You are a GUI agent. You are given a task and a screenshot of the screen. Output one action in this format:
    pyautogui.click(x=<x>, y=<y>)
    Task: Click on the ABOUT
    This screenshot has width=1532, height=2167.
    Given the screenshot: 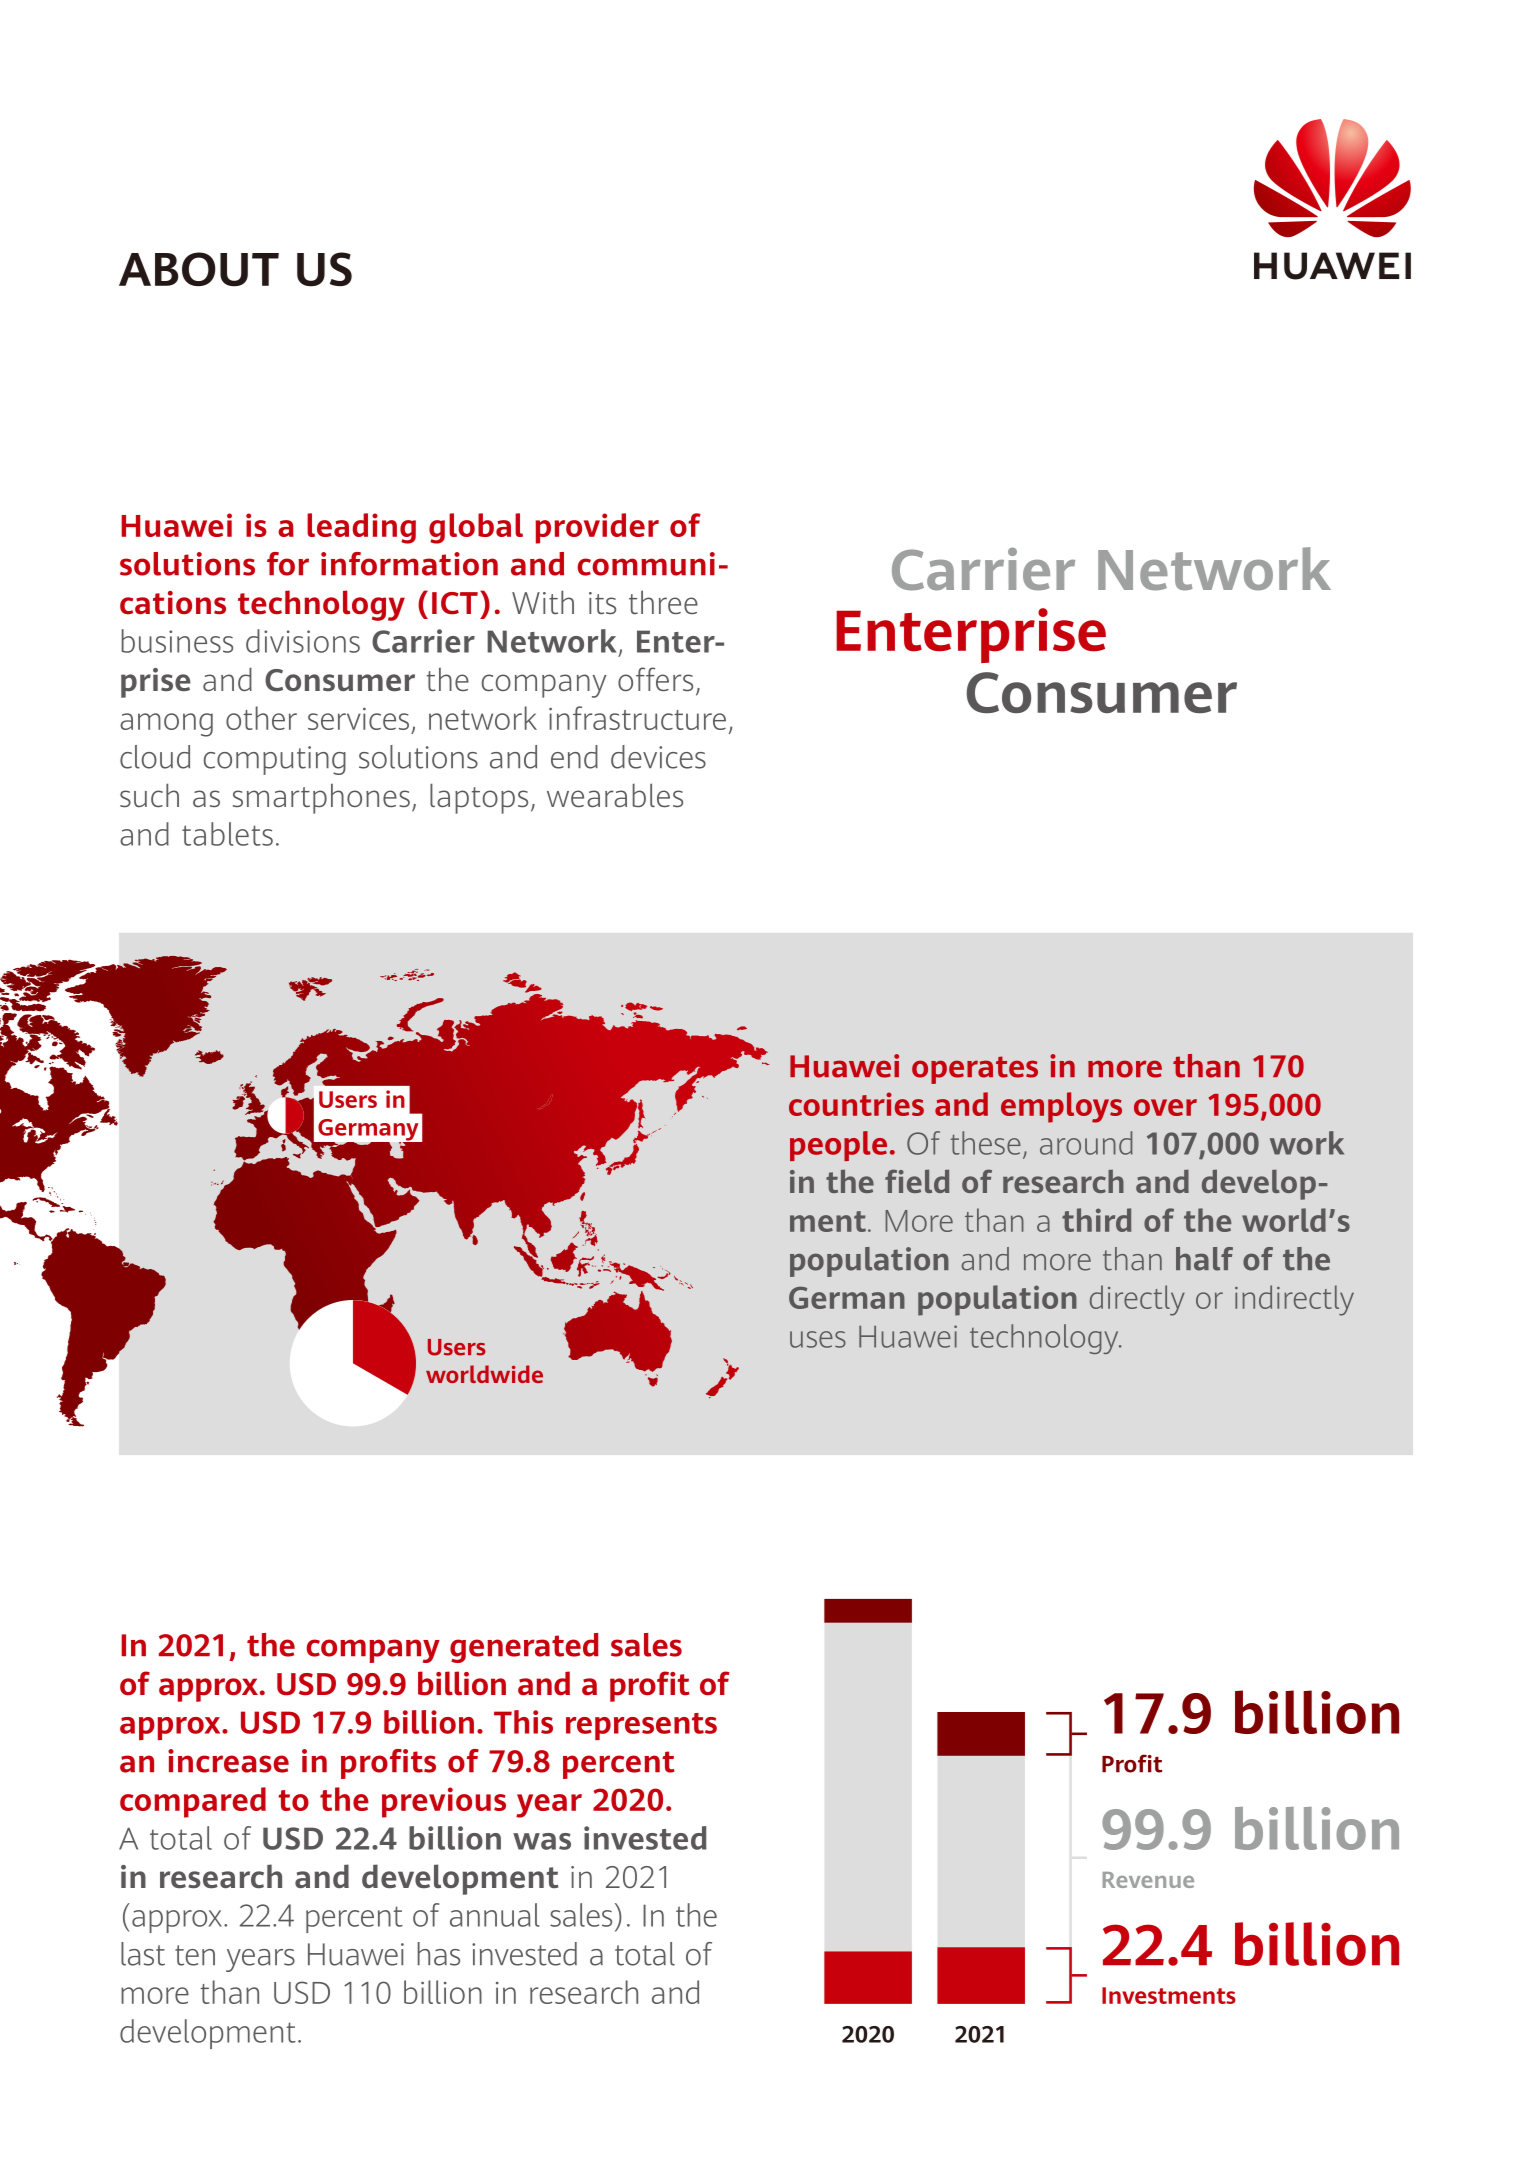 What is the action you would take?
    pyautogui.click(x=199, y=269)
